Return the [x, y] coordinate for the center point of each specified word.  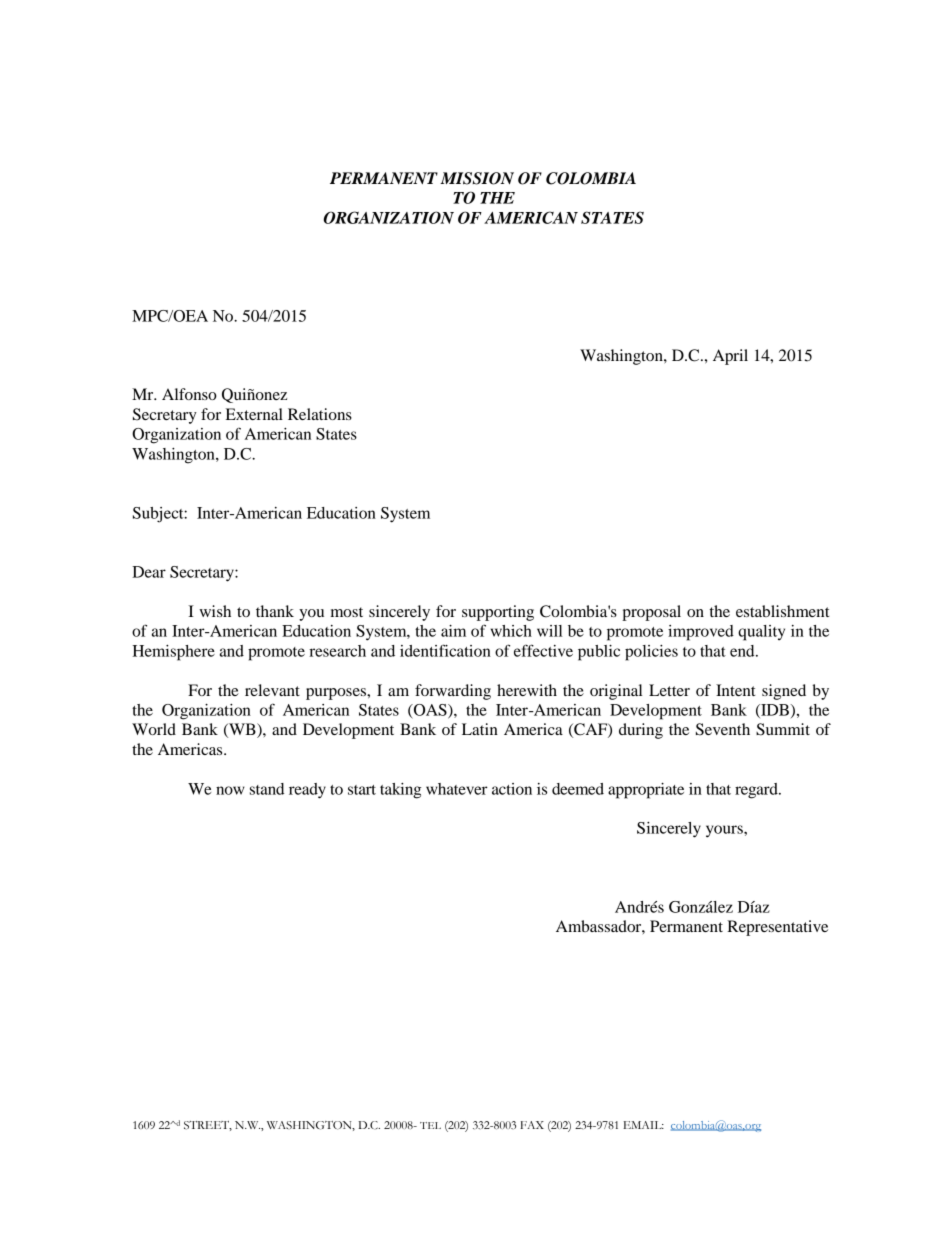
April [730, 357]
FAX [532, 1125]
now [230, 790]
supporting [498, 613]
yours [725, 831]
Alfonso [189, 394]
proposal [651, 613]
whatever [457, 789]
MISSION [477, 178]
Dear [149, 572]
